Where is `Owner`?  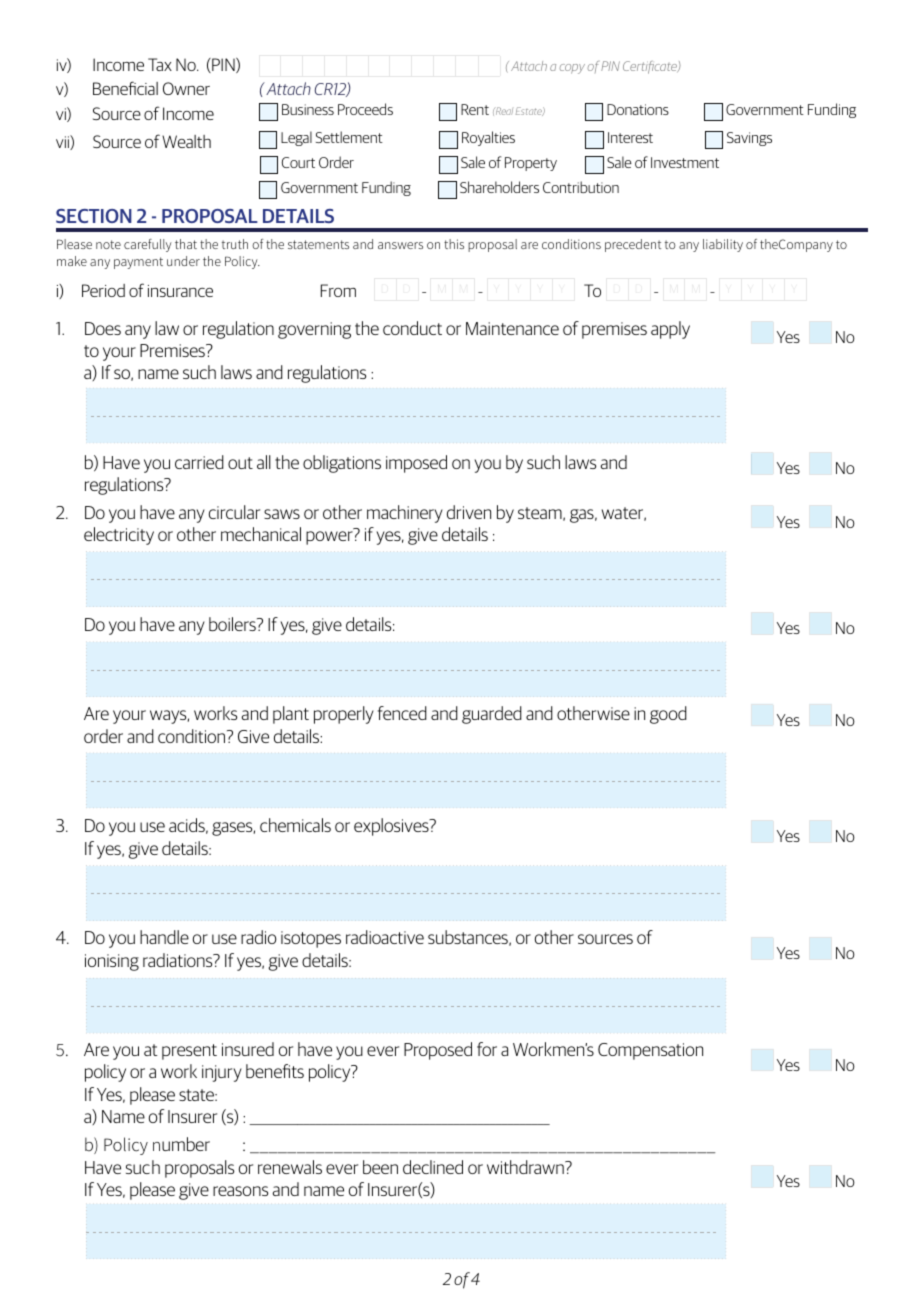
Owner is located at coordinates (186, 88).
